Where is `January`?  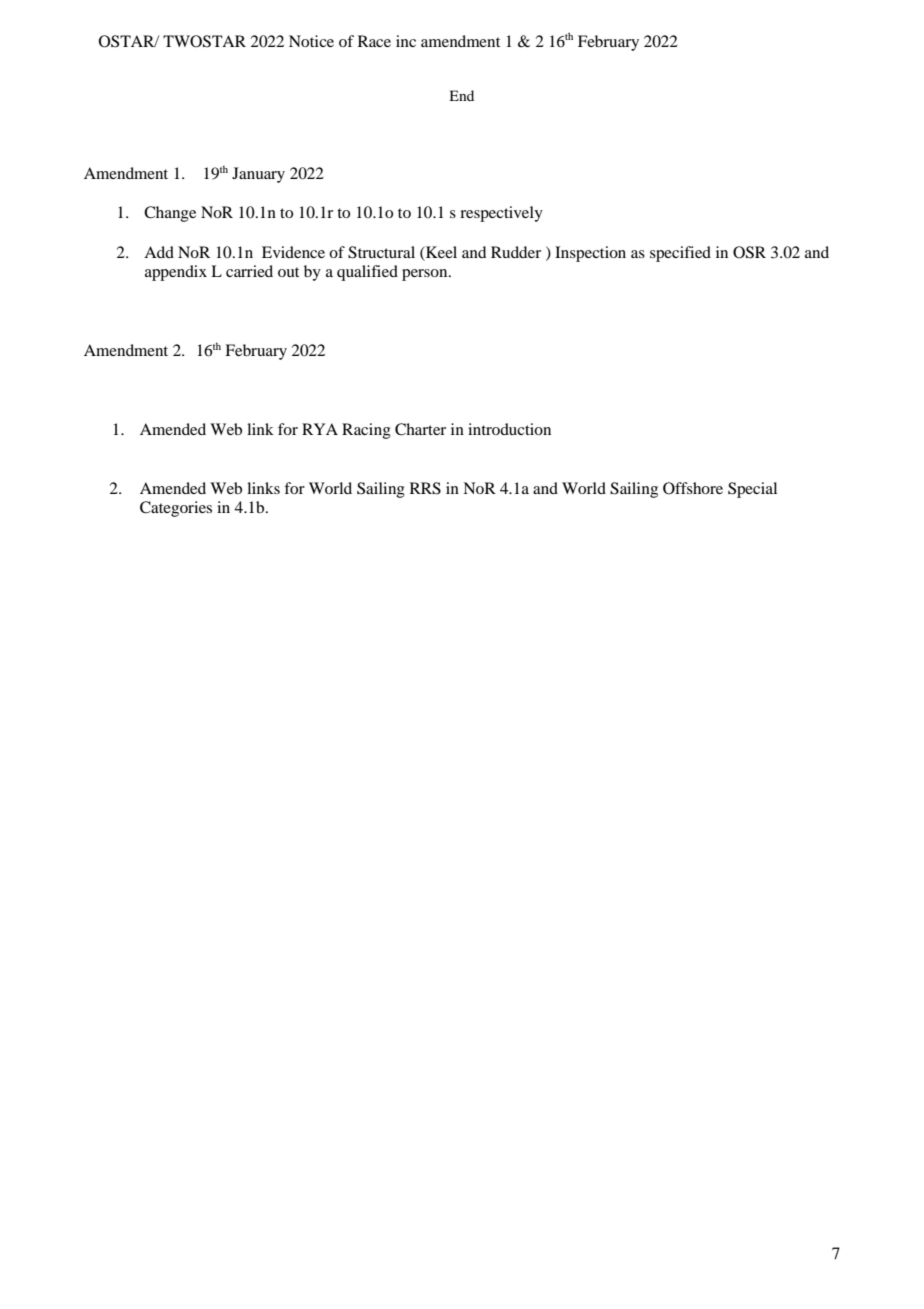
January is located at coordinates (258, 175).
